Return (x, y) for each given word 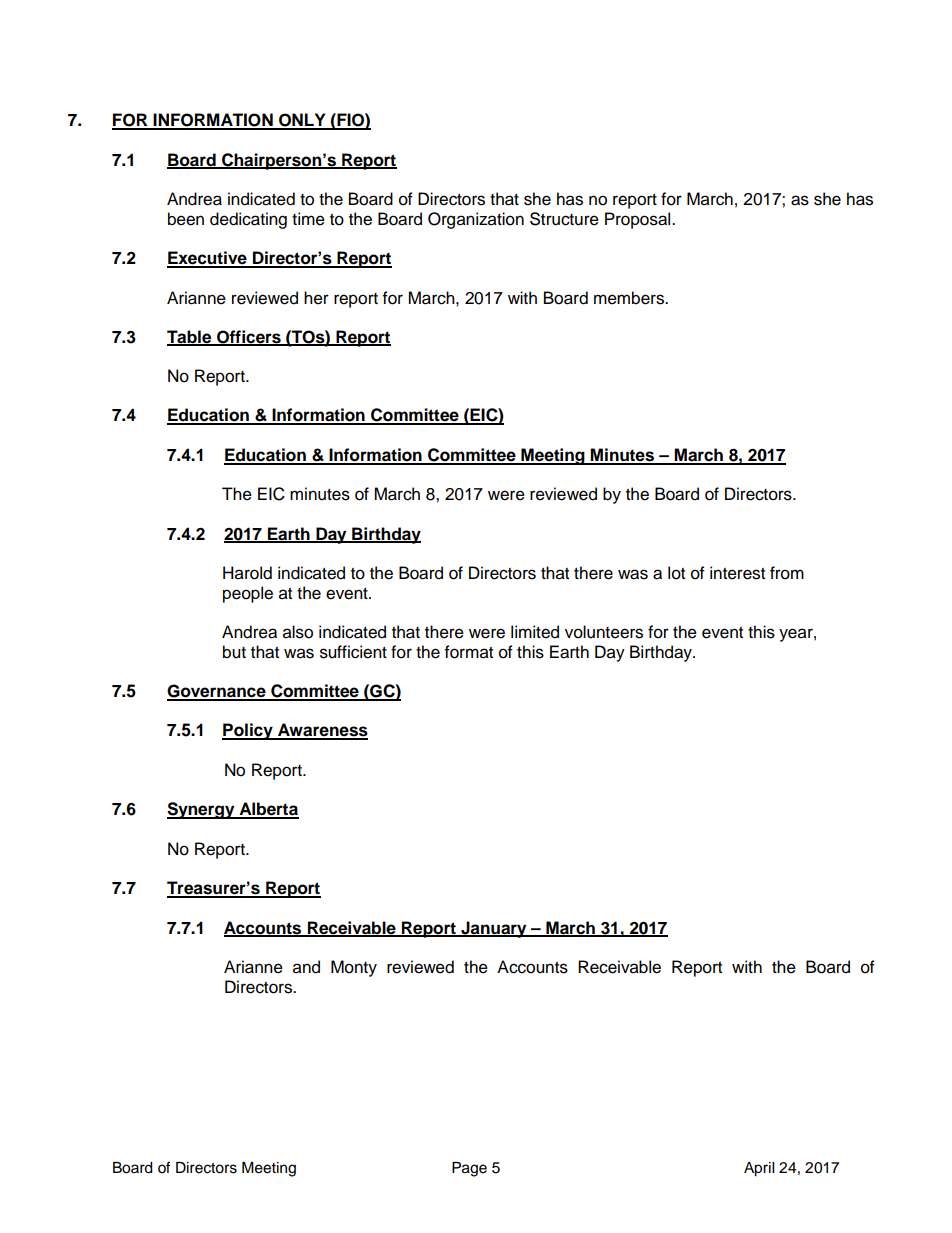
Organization (476, 220)
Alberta (268, 810)
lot (676, 573)
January (494, 929)
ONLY (302, 121)
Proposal (639, 220)
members (630, 298)
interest (737, 573)
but (234, 652)
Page (469, 1169)
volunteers (604, 632)
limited (535, 632)
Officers (249, 337)
